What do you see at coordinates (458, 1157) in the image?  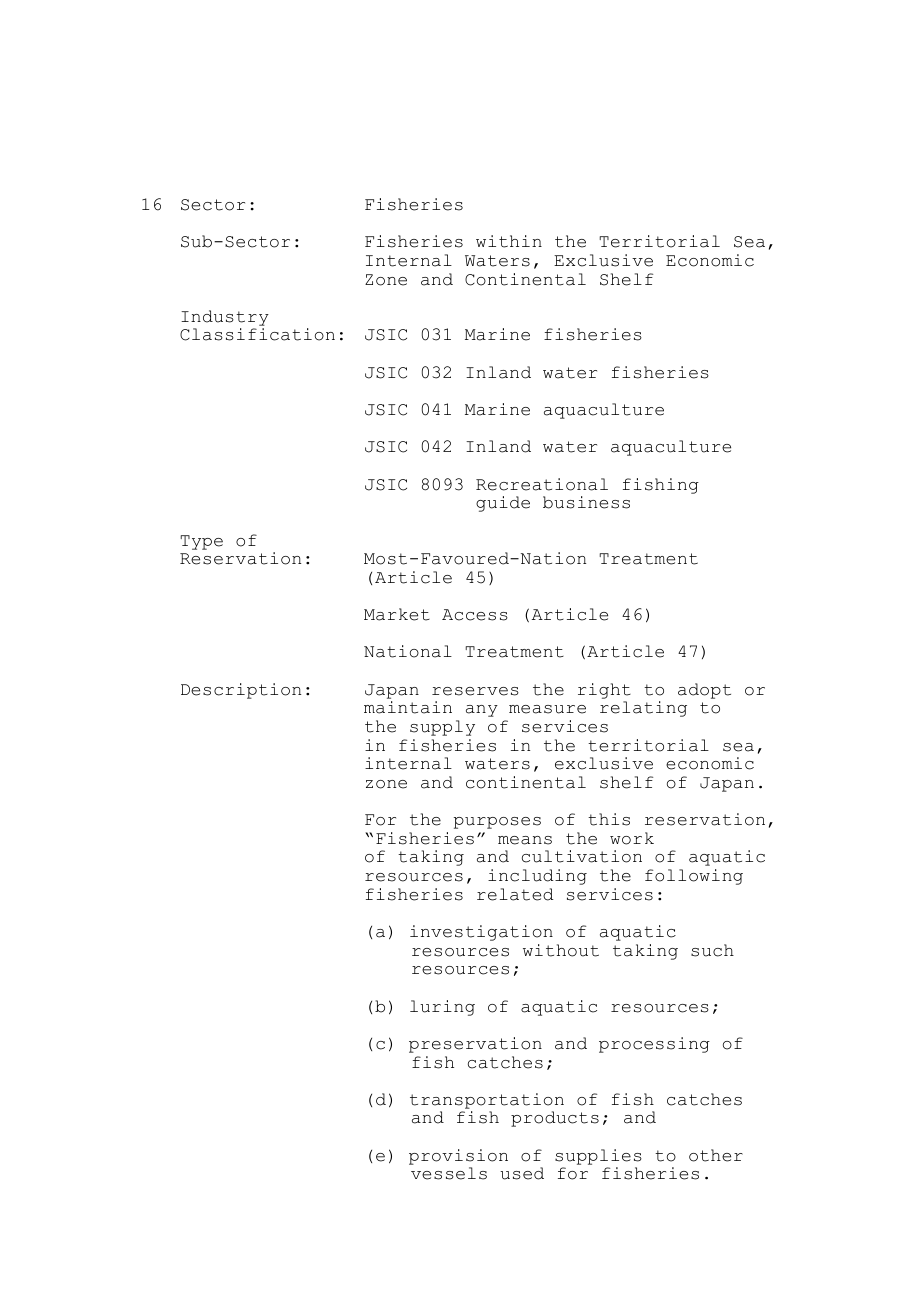 I see `provision` at bounding box center [458, 1157].
